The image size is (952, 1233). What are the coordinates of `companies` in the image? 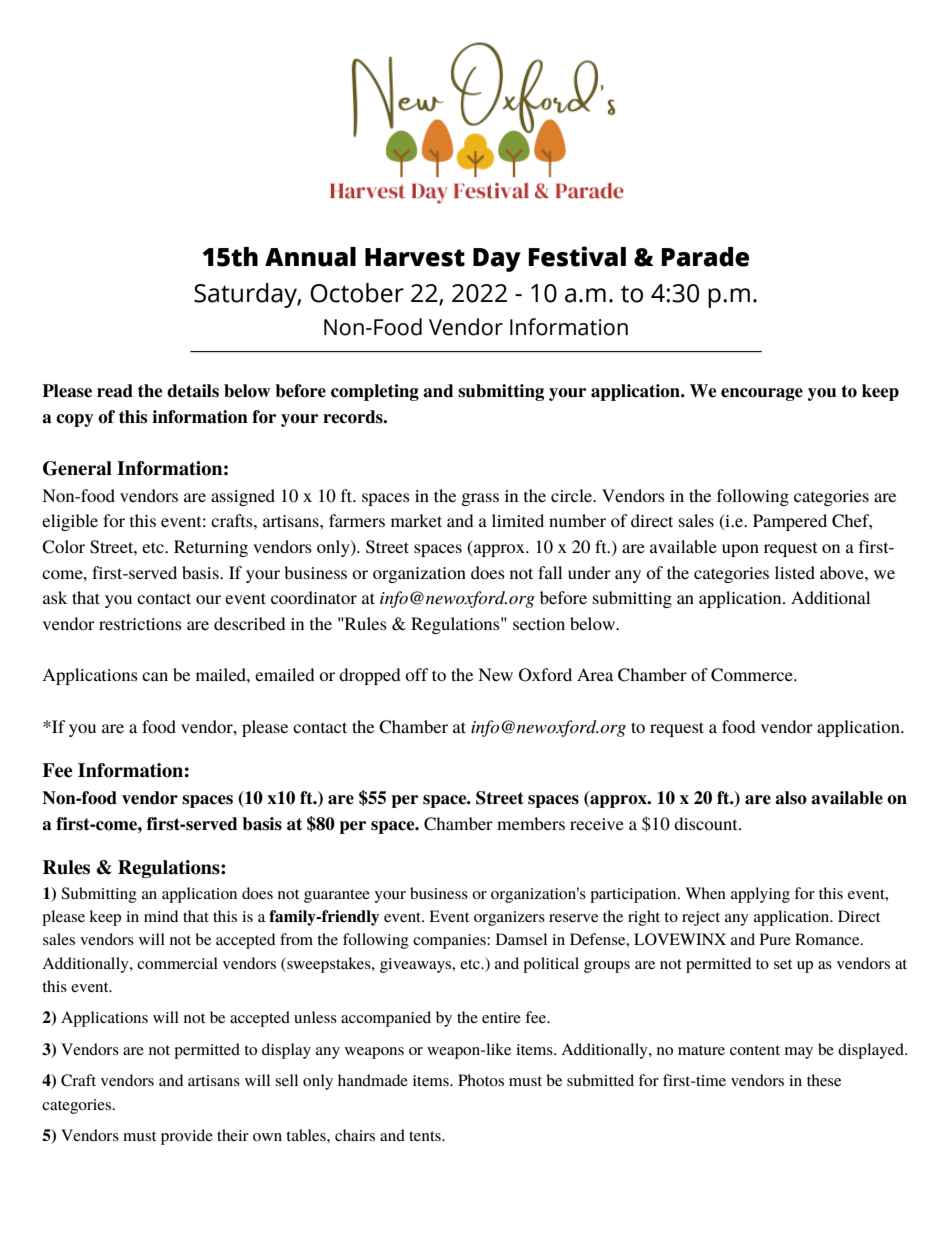 It's located at (450, 941).
